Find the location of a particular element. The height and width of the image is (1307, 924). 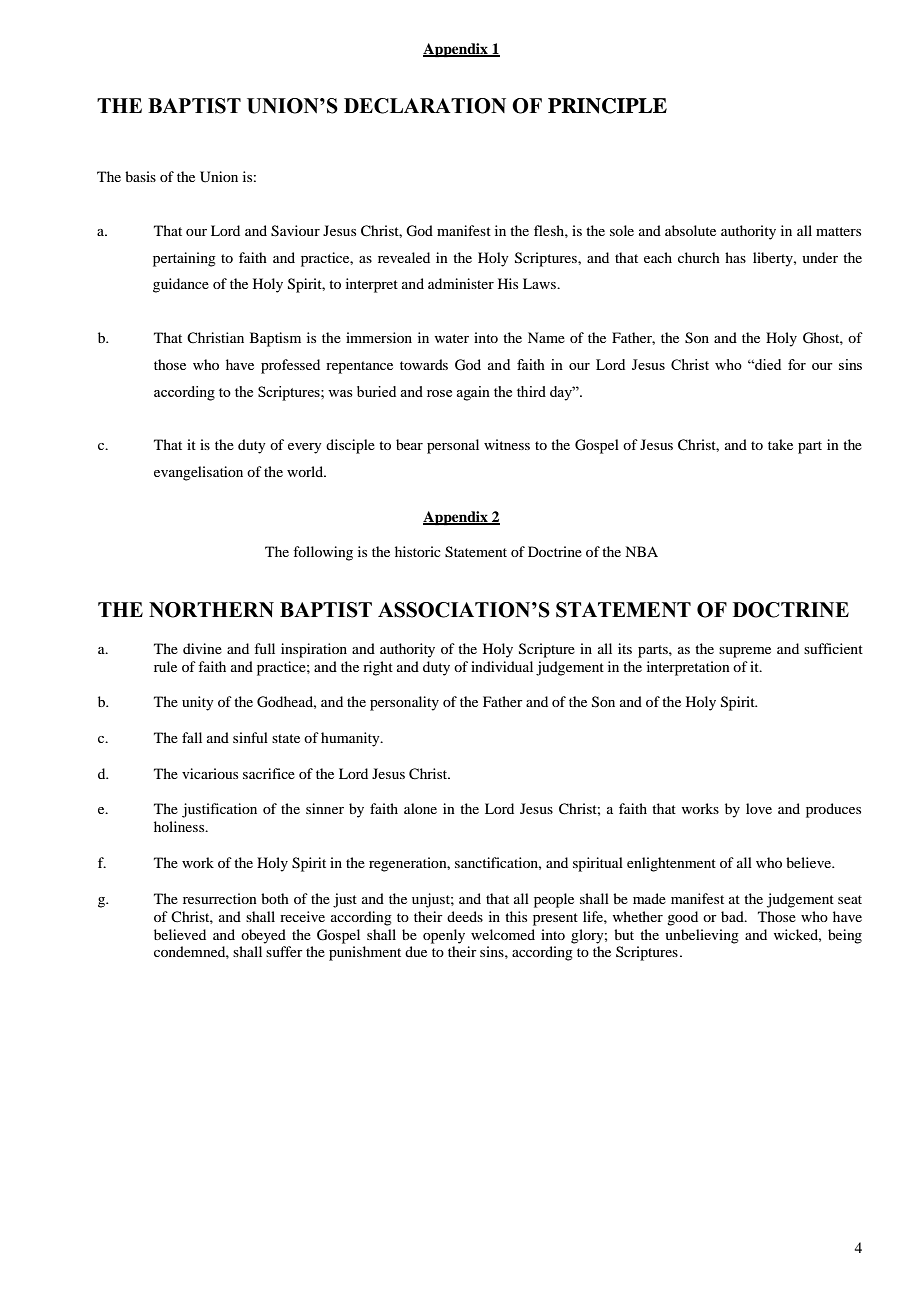

obeyed is located at coordinates (263, 936).
